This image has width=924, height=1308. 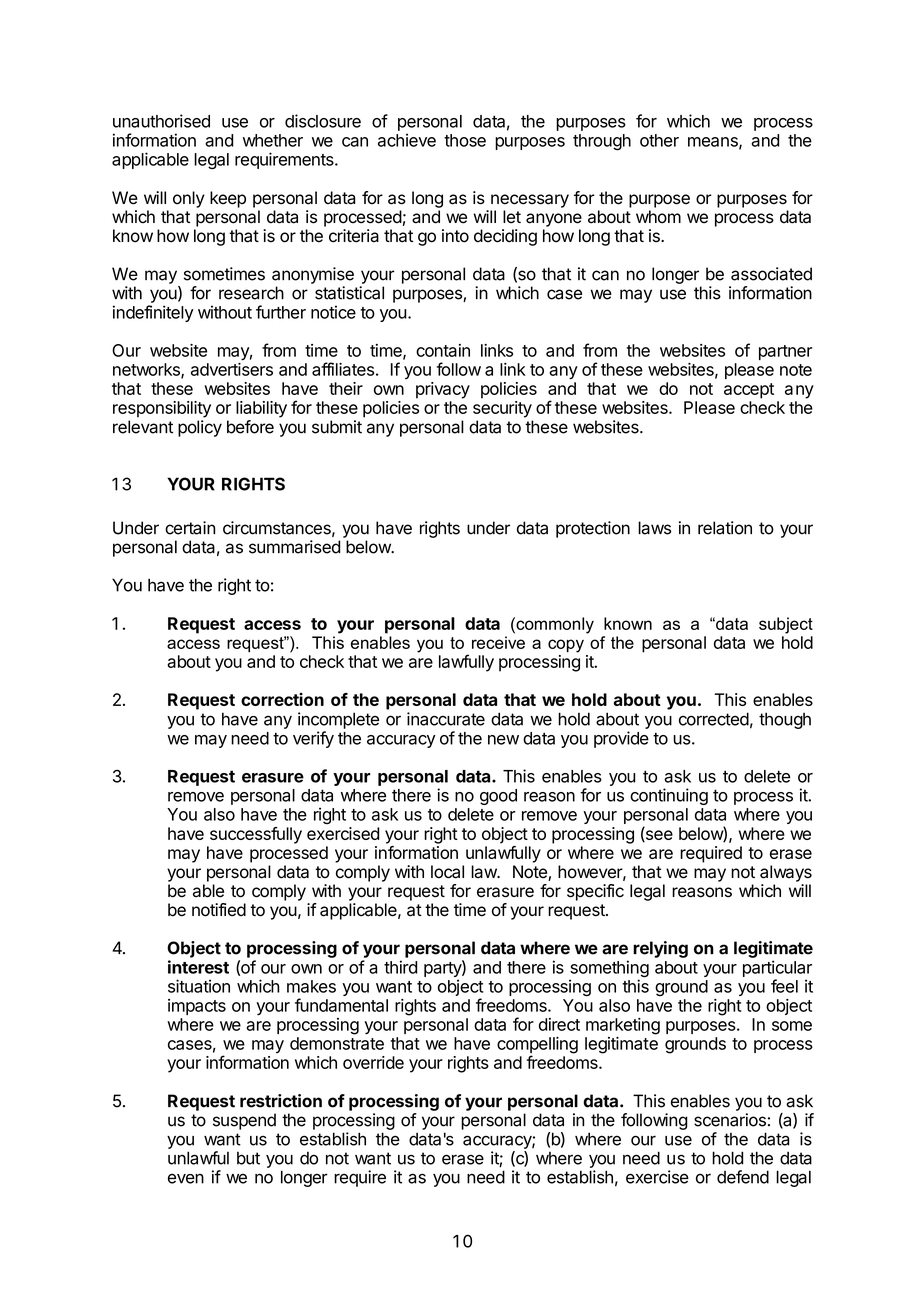 What do you see at coordinates (786, 625) in the image?
I see `subject` at bounding box center [786, 625].
